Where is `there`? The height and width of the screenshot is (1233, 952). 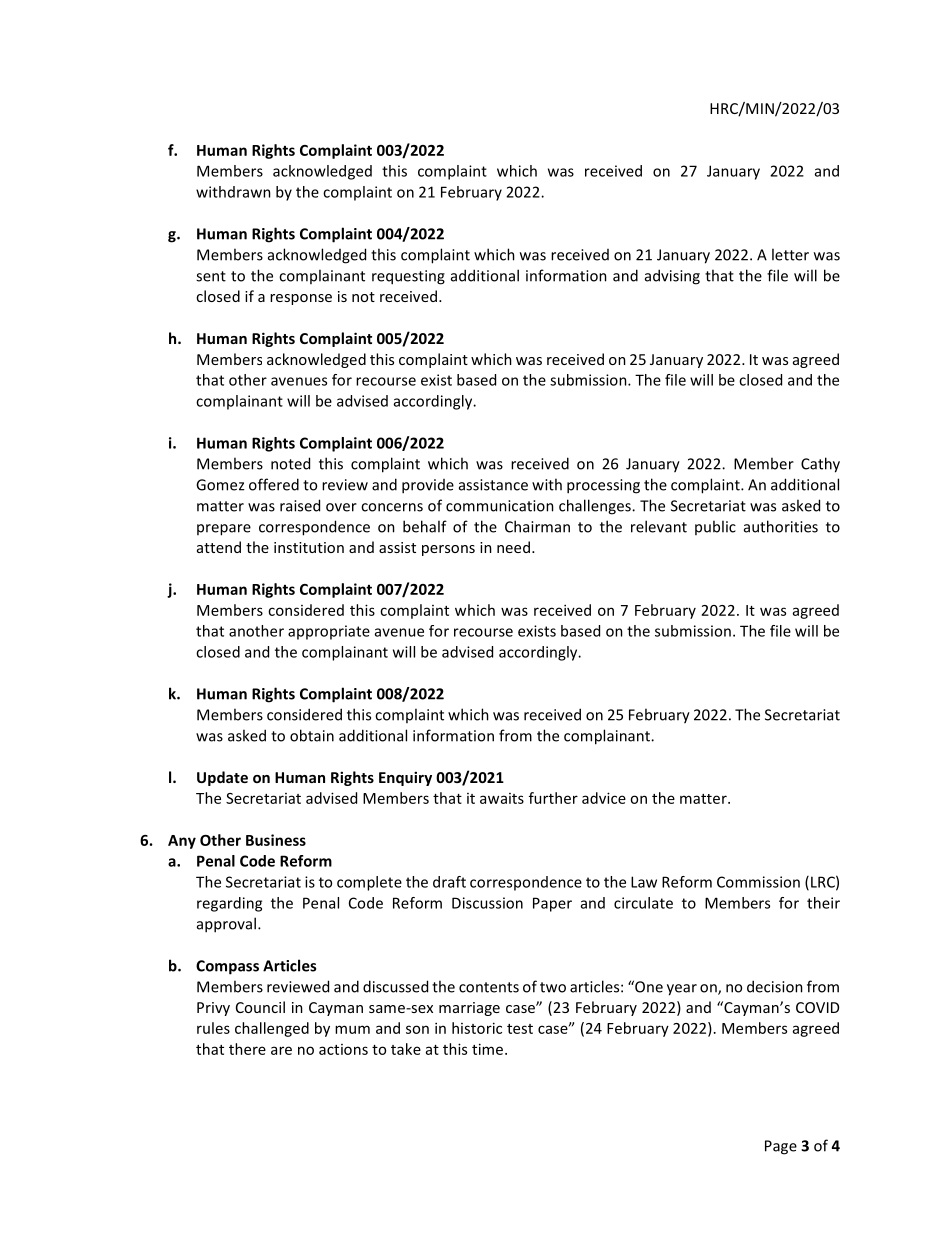
there is located at coordinates (247, 1049).
